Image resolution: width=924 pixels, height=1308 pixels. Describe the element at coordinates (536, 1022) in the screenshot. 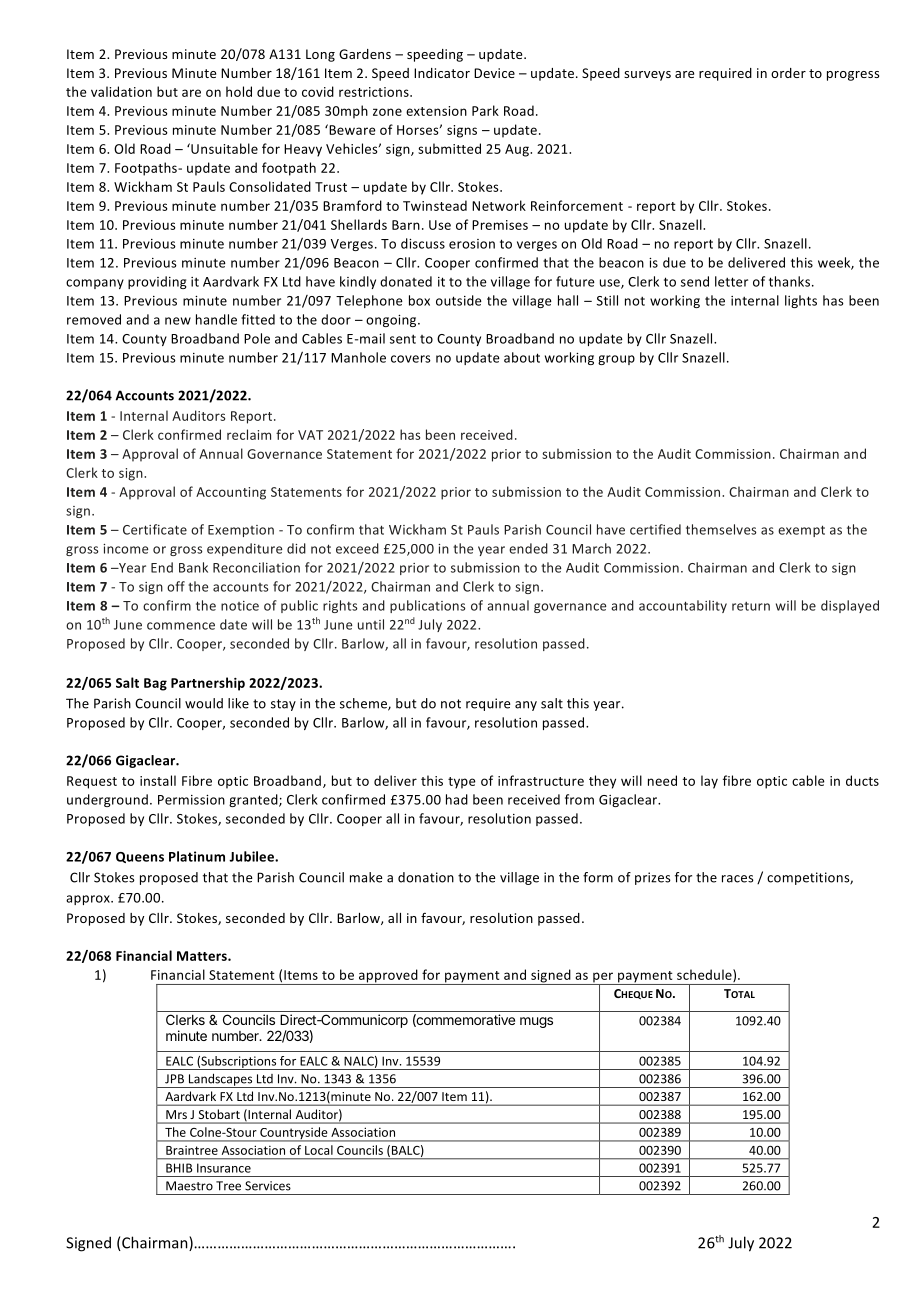

I see `mugs` at that location.
